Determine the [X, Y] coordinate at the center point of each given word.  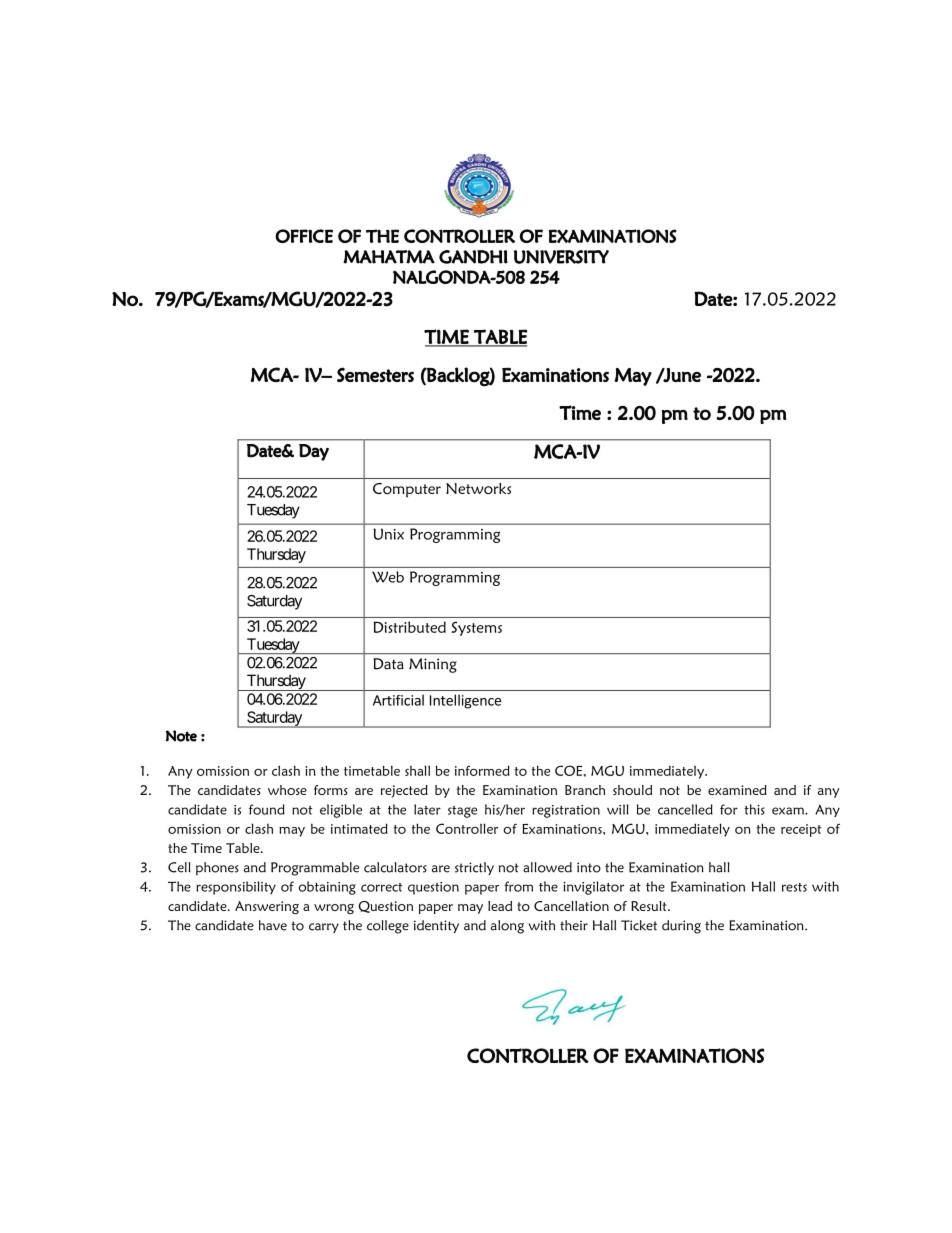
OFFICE [304, 236]
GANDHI [473, 257]
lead [500, 906]
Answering [267, 907]
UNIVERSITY [561, 257]
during [681, 927]
